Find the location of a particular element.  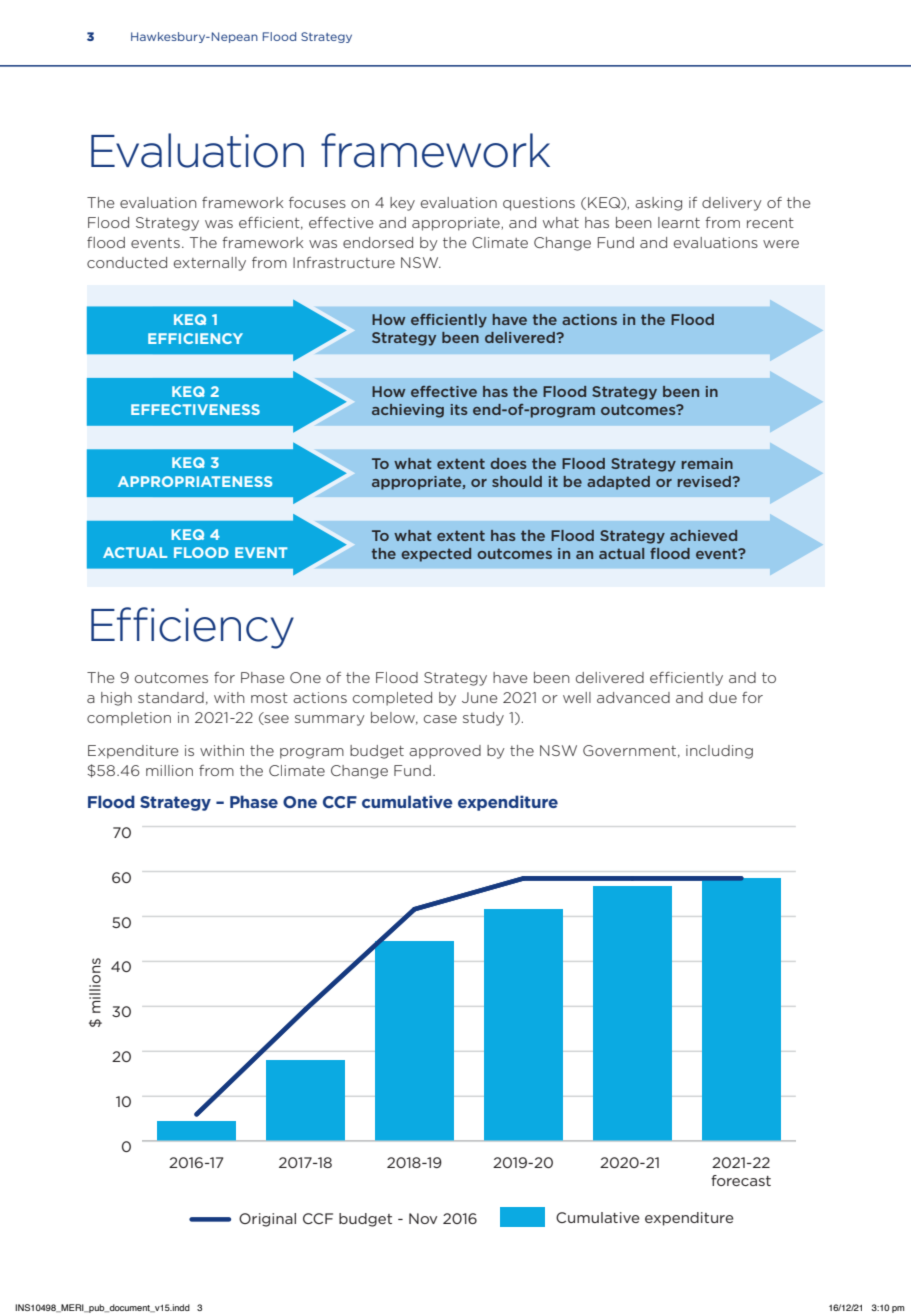

due is located at coordinates (723, 697).
